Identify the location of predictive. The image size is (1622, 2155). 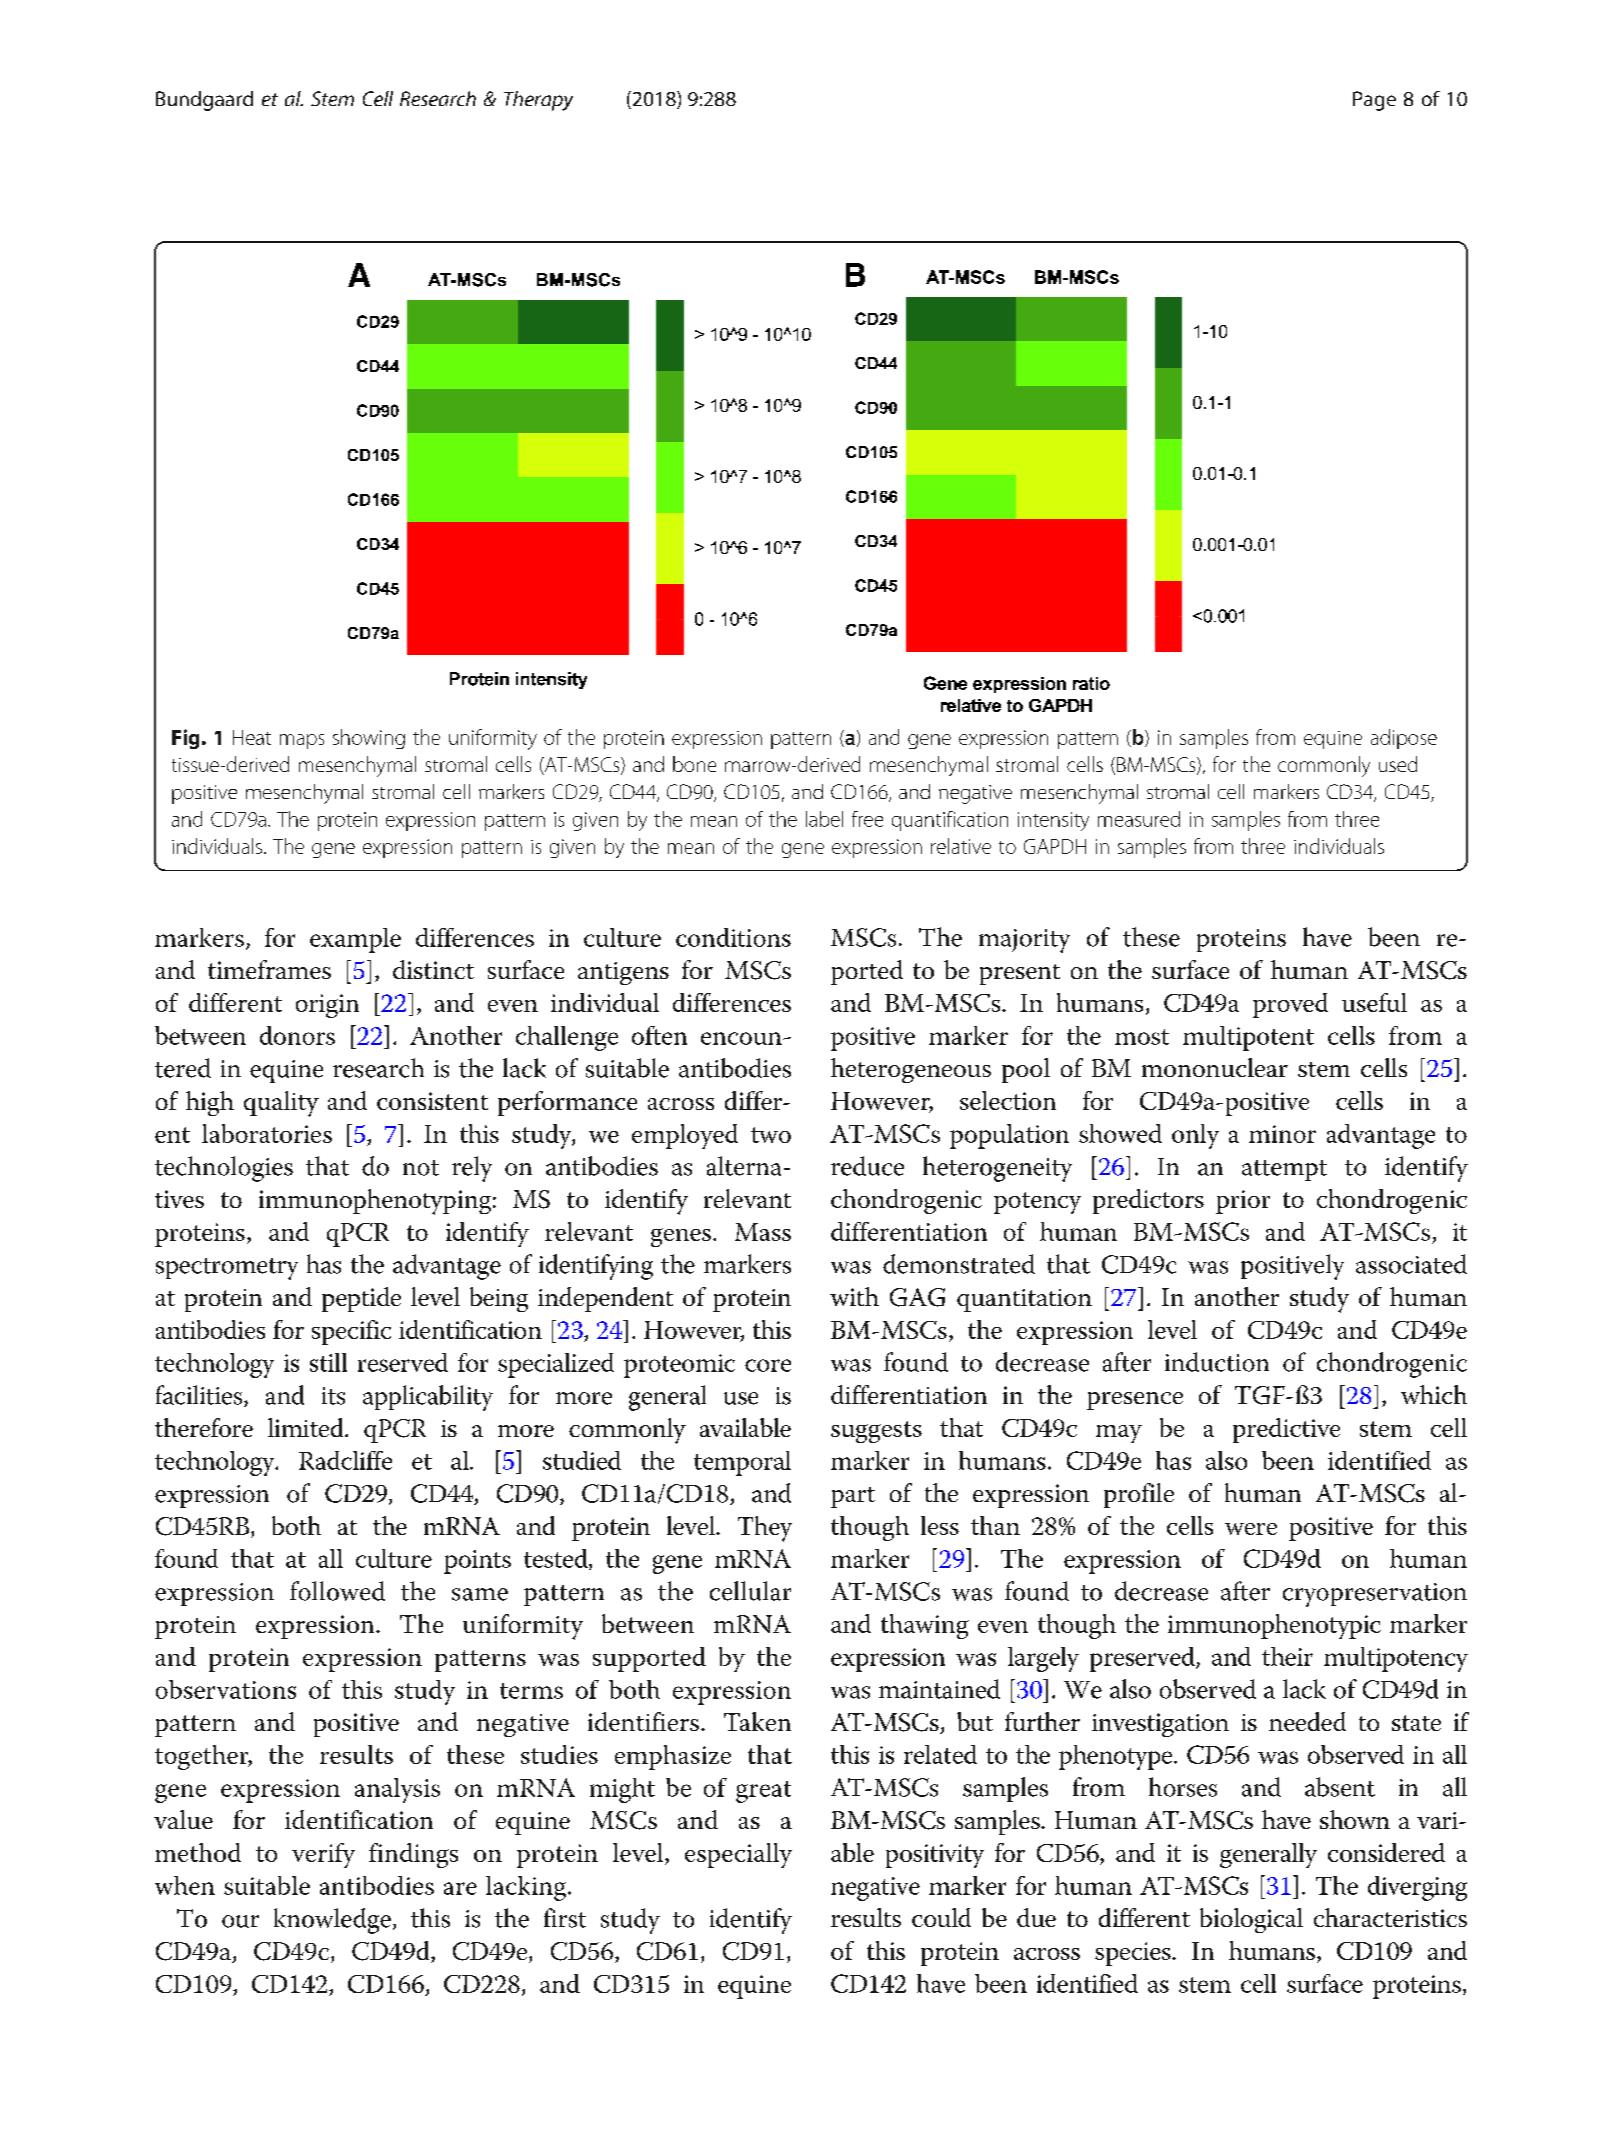
(1286, 1430).
